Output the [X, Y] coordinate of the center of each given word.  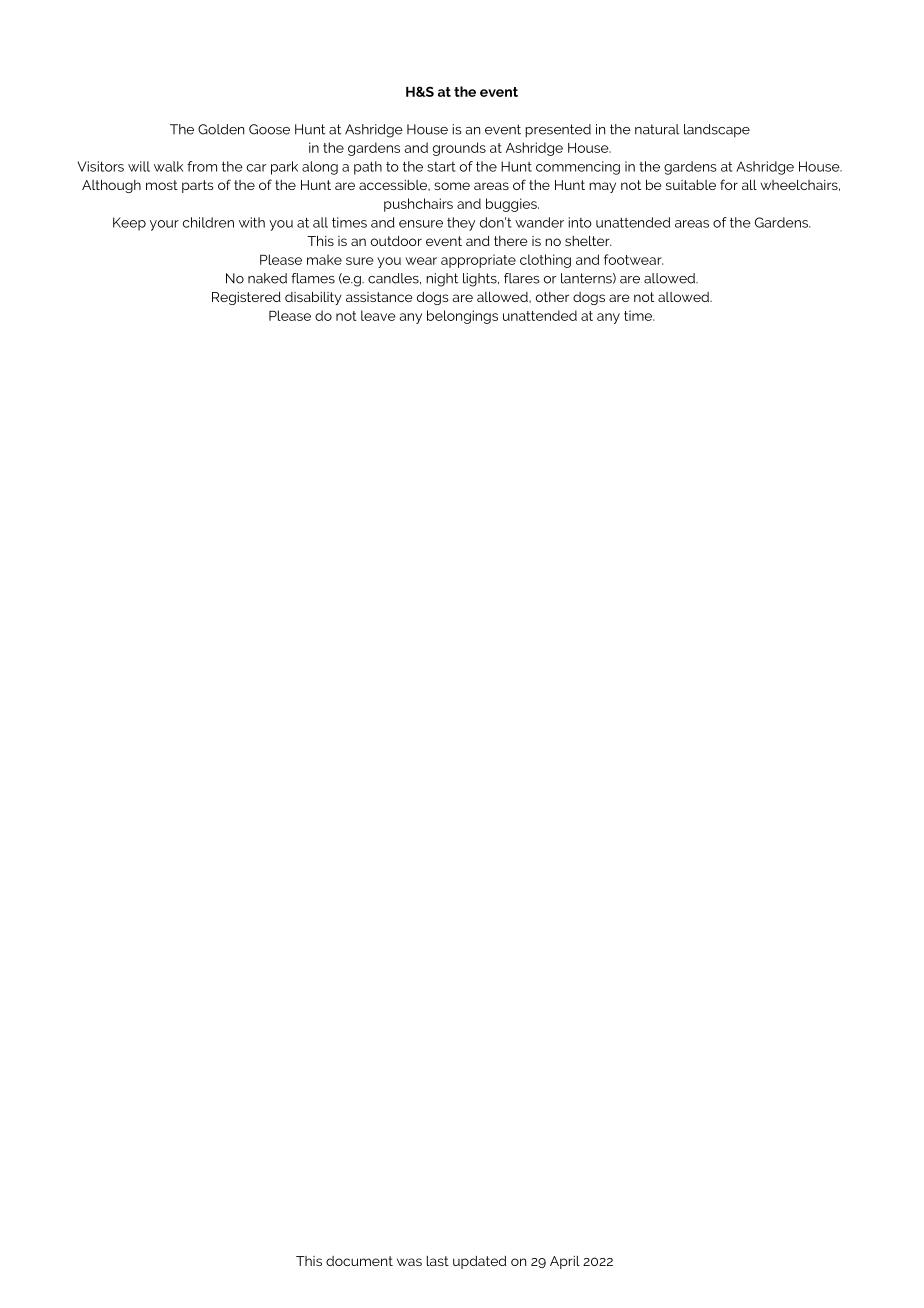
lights [481, 280]
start [441, 167]
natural [657, 129]
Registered [246, 298]
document [359, 1261]
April [565, 1262]
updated [479, 1262]
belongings [462, 317]
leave [378, 315]
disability [313, 298]
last [438, 1261]
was [409, 1262]
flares [522, 278]
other [552, 297]
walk [168, 166]
